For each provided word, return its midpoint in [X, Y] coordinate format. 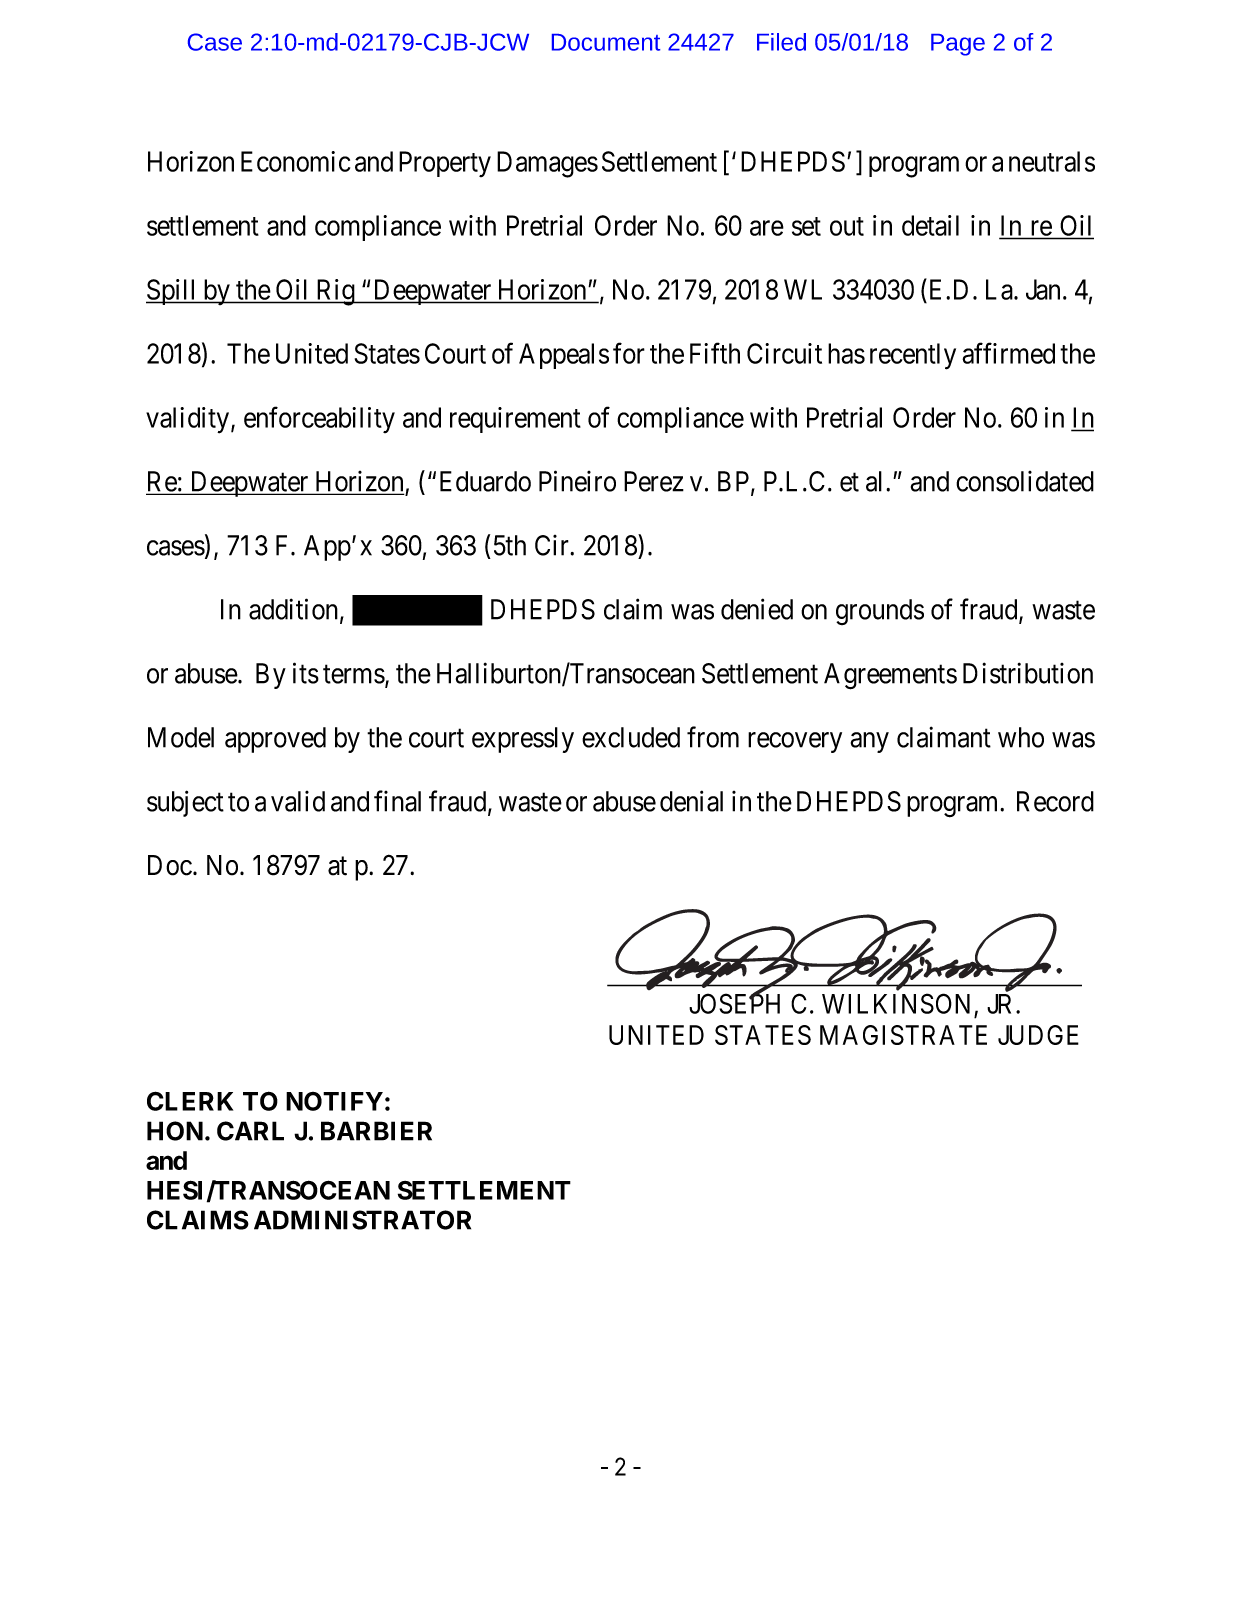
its [306, 673]
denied [757, 609]
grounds [880, 612]
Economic [295, 161]
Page [958, 45]
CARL [250, 1131]
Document [606, 42]
